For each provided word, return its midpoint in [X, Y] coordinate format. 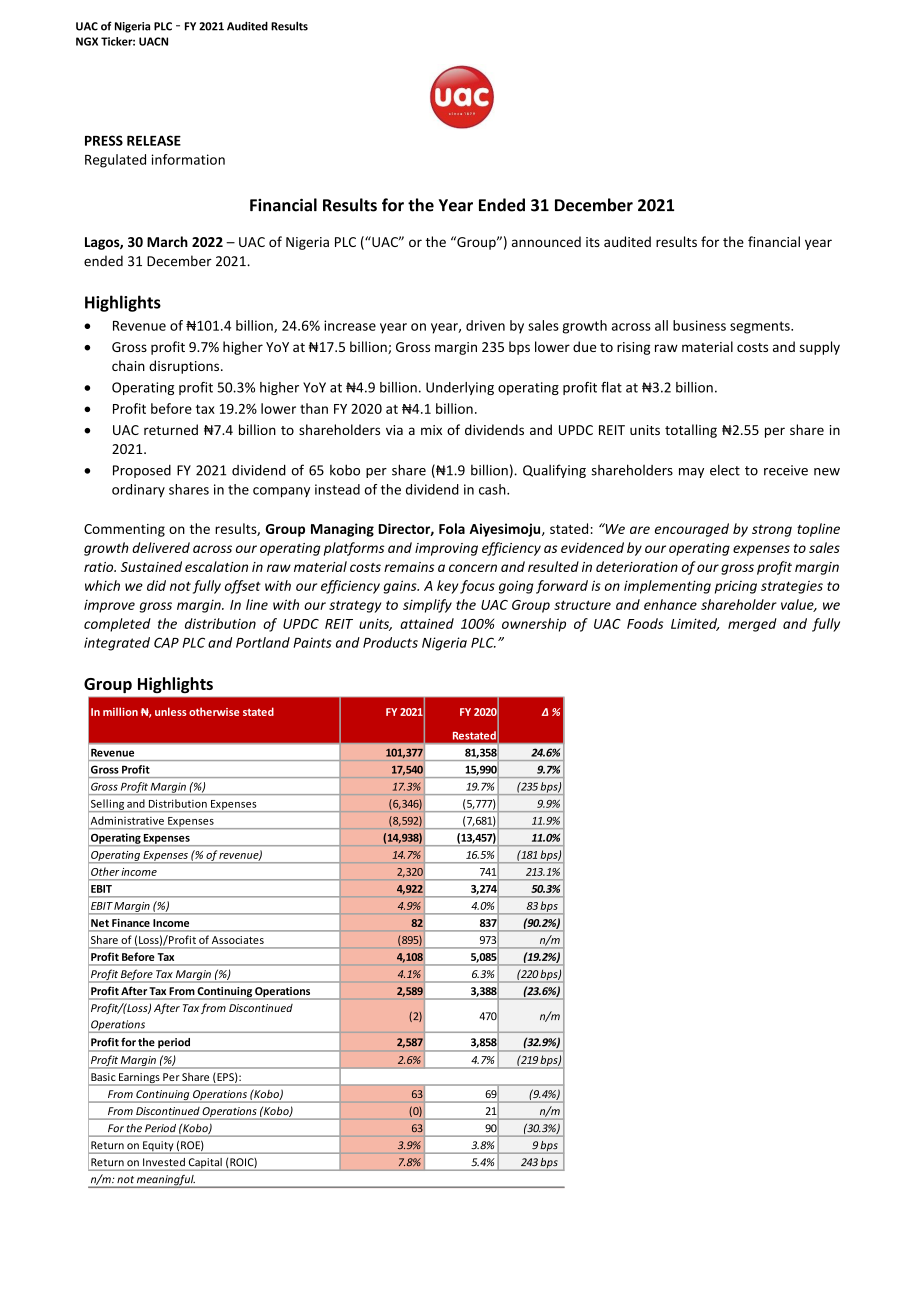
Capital [205, 1164]
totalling [691, 431]
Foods [645, 623]
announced [546, 241]
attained [427, 623]
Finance [131, 923]
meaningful [165, 1181]
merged [752, 625]
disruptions [184, 367]
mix [431, 430]
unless [171, 711]
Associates [238, 940]
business [699, 325]
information [188, 159]
